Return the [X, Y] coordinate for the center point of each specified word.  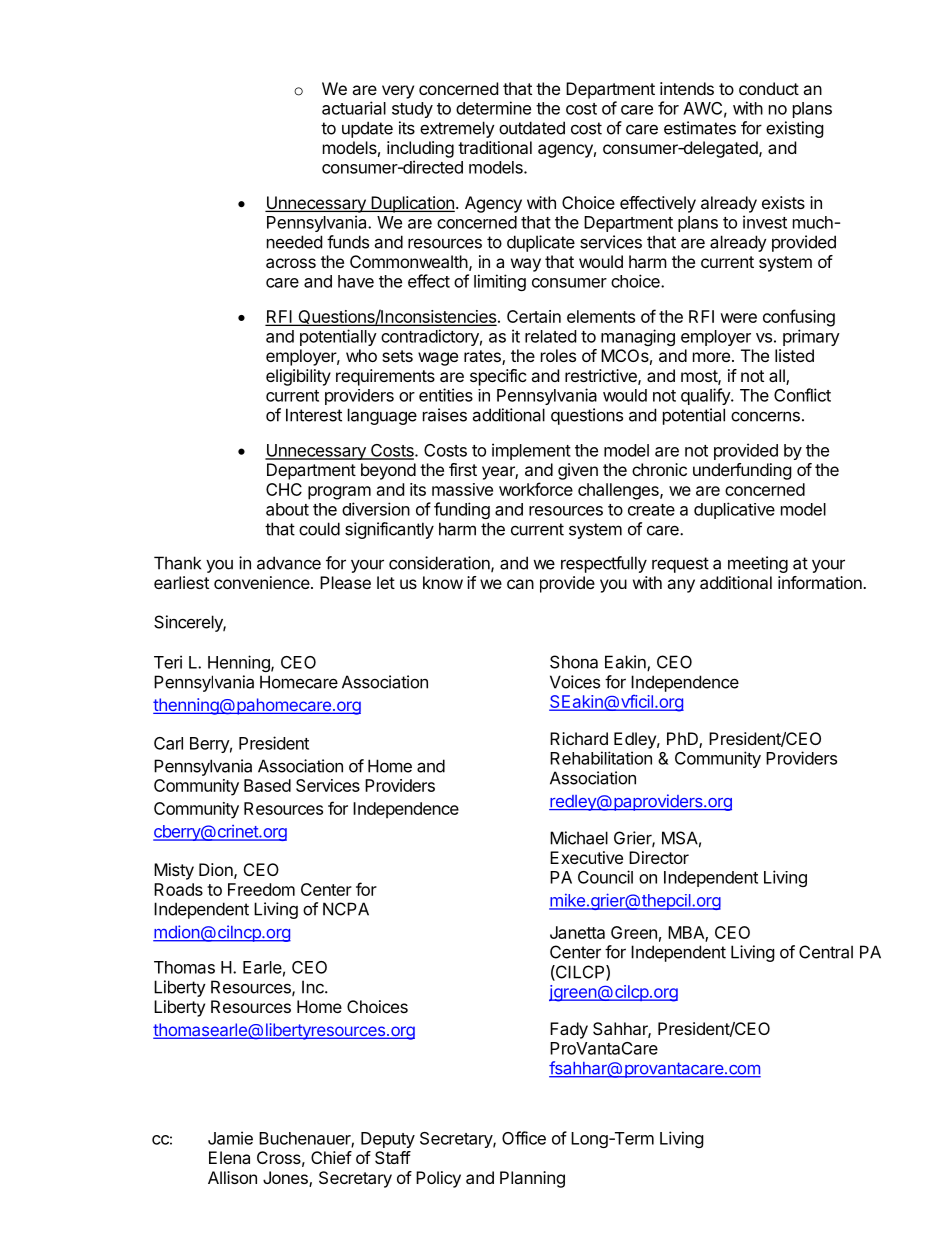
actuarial [354, 108]
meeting [758, 564]
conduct [769, 88]
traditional [495, 147]
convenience [263, 582]
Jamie [230, 1138]
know [443, 582]
